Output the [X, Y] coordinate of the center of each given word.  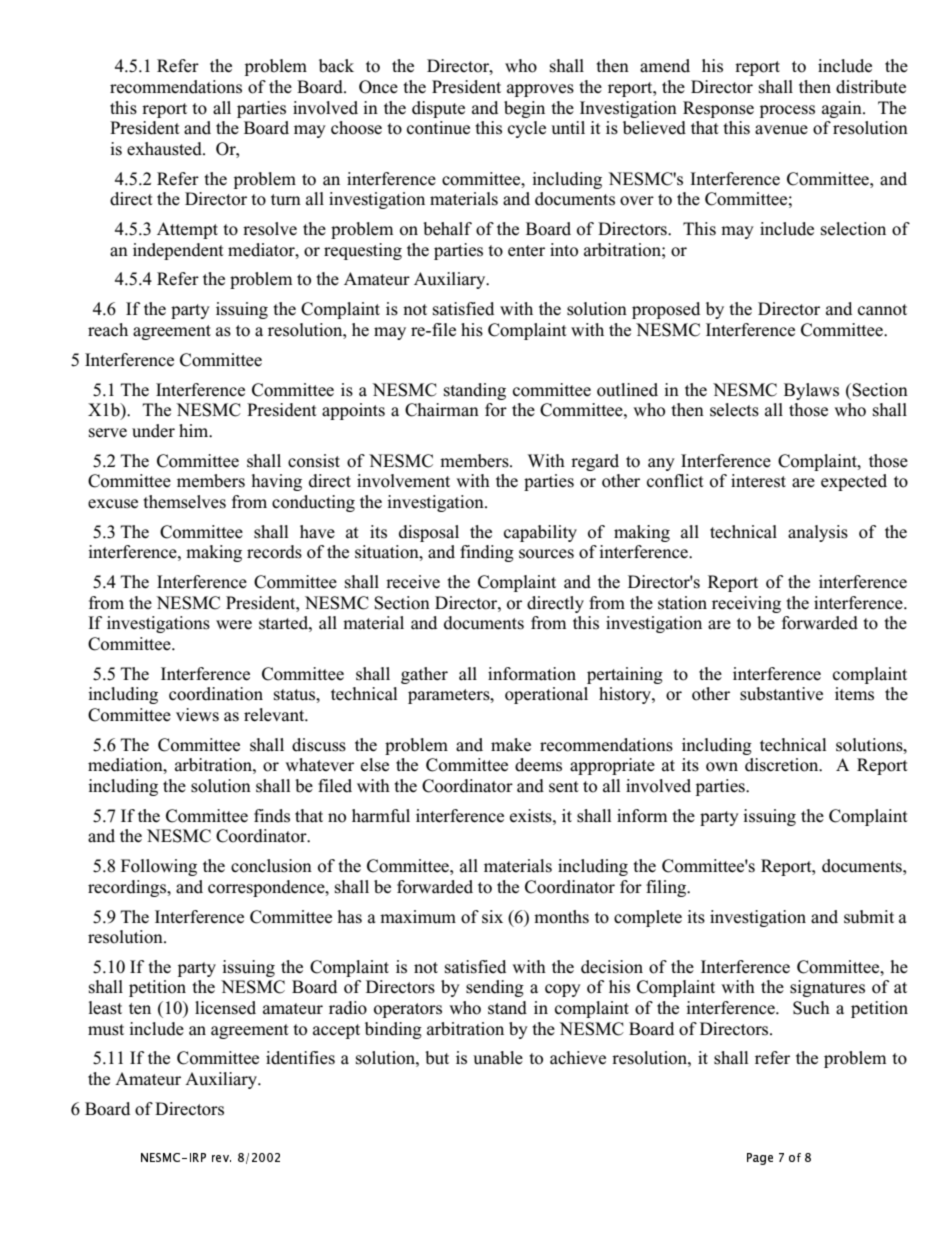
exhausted [165, 149]
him [195, 430]
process [787, 111]
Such [811, 1008]
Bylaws [811, 391]
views [197, 715]
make [511, 745]
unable [498, 1058]
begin [524, 109]
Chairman [442, 410]
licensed [225, 1008]
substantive [781, 694]
